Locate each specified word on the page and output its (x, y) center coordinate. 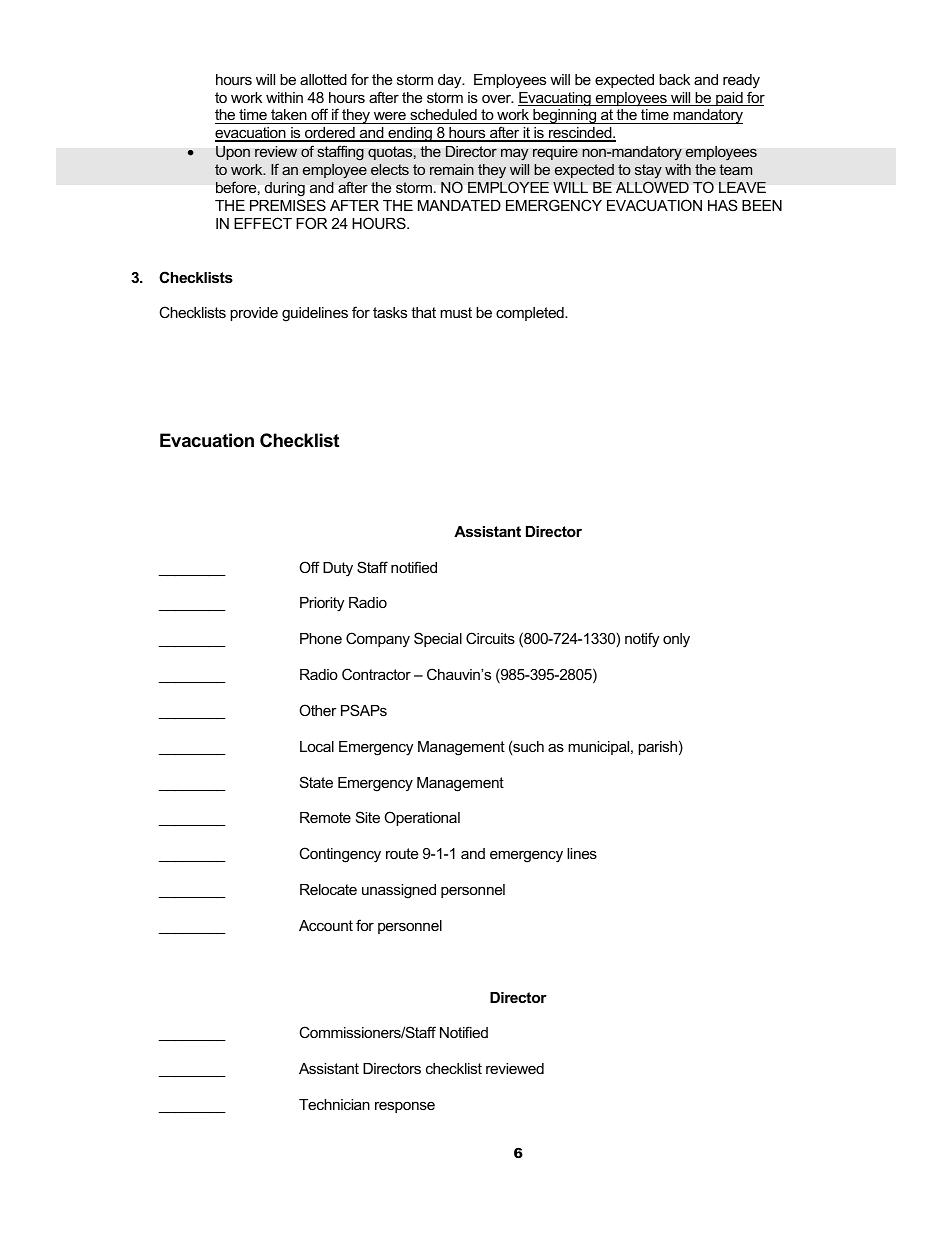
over (497, 98)
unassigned (399, 891)
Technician (334, 1104)
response (405, 1107)
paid (729, 99)
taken (289, 116)
